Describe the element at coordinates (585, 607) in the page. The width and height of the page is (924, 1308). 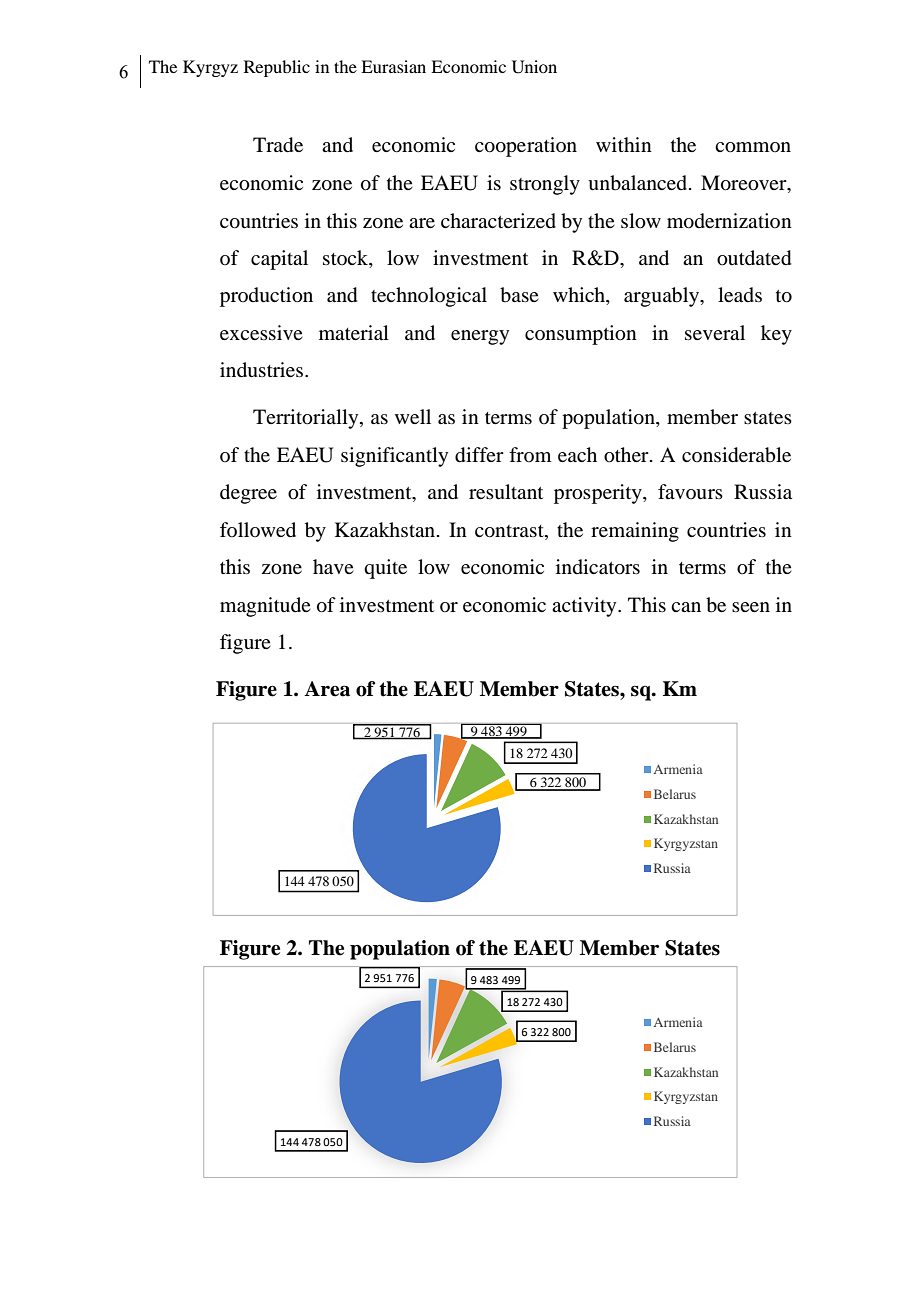
I see `activity` at that location.
